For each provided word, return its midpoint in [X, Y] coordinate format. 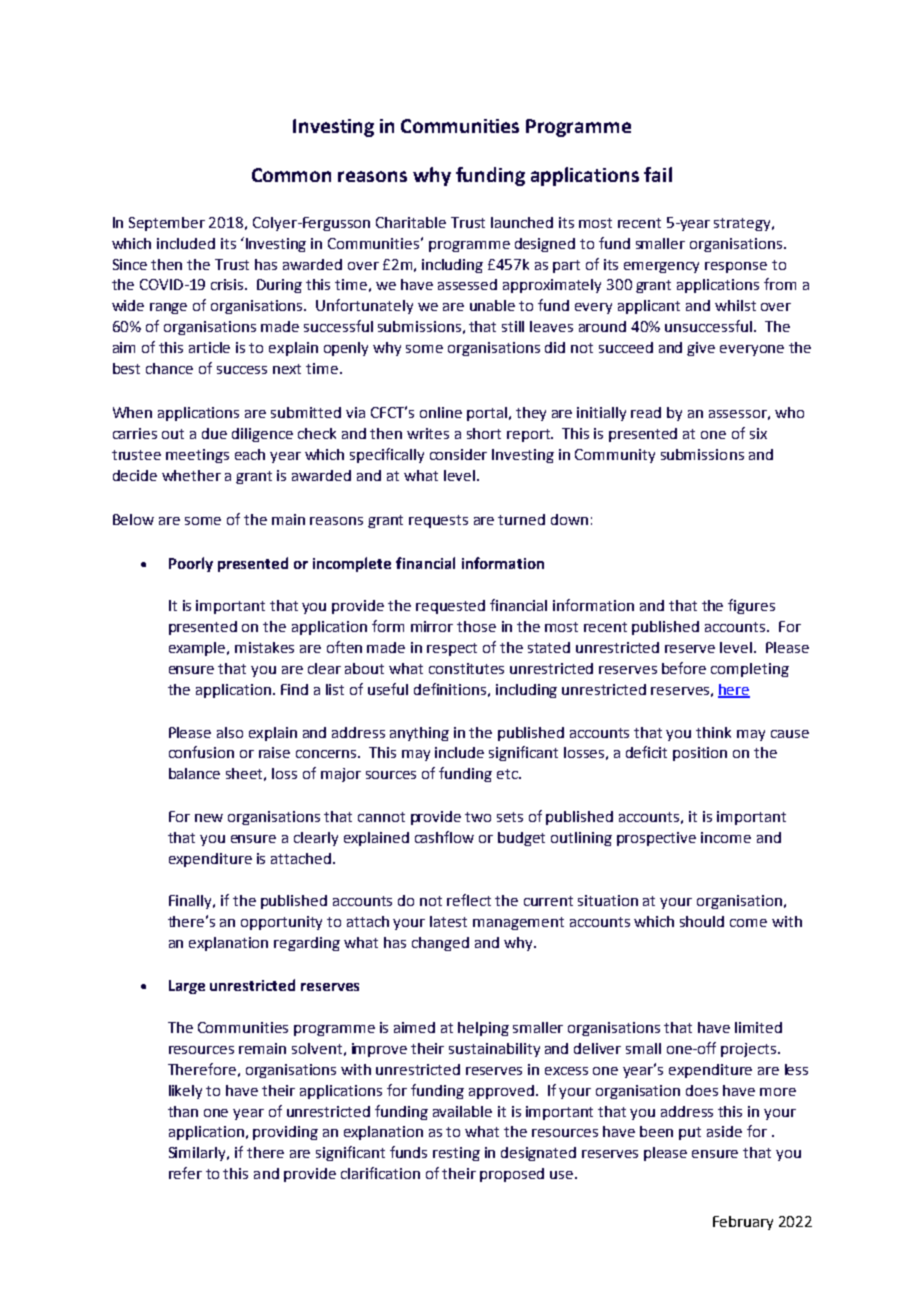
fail [658, 174]
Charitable [411, 222]
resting [456, 1154]
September [167, 224]
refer [185, 1173]
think [713, 732]
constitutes [466, 668]
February [743, 1223]
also [230, 732]
